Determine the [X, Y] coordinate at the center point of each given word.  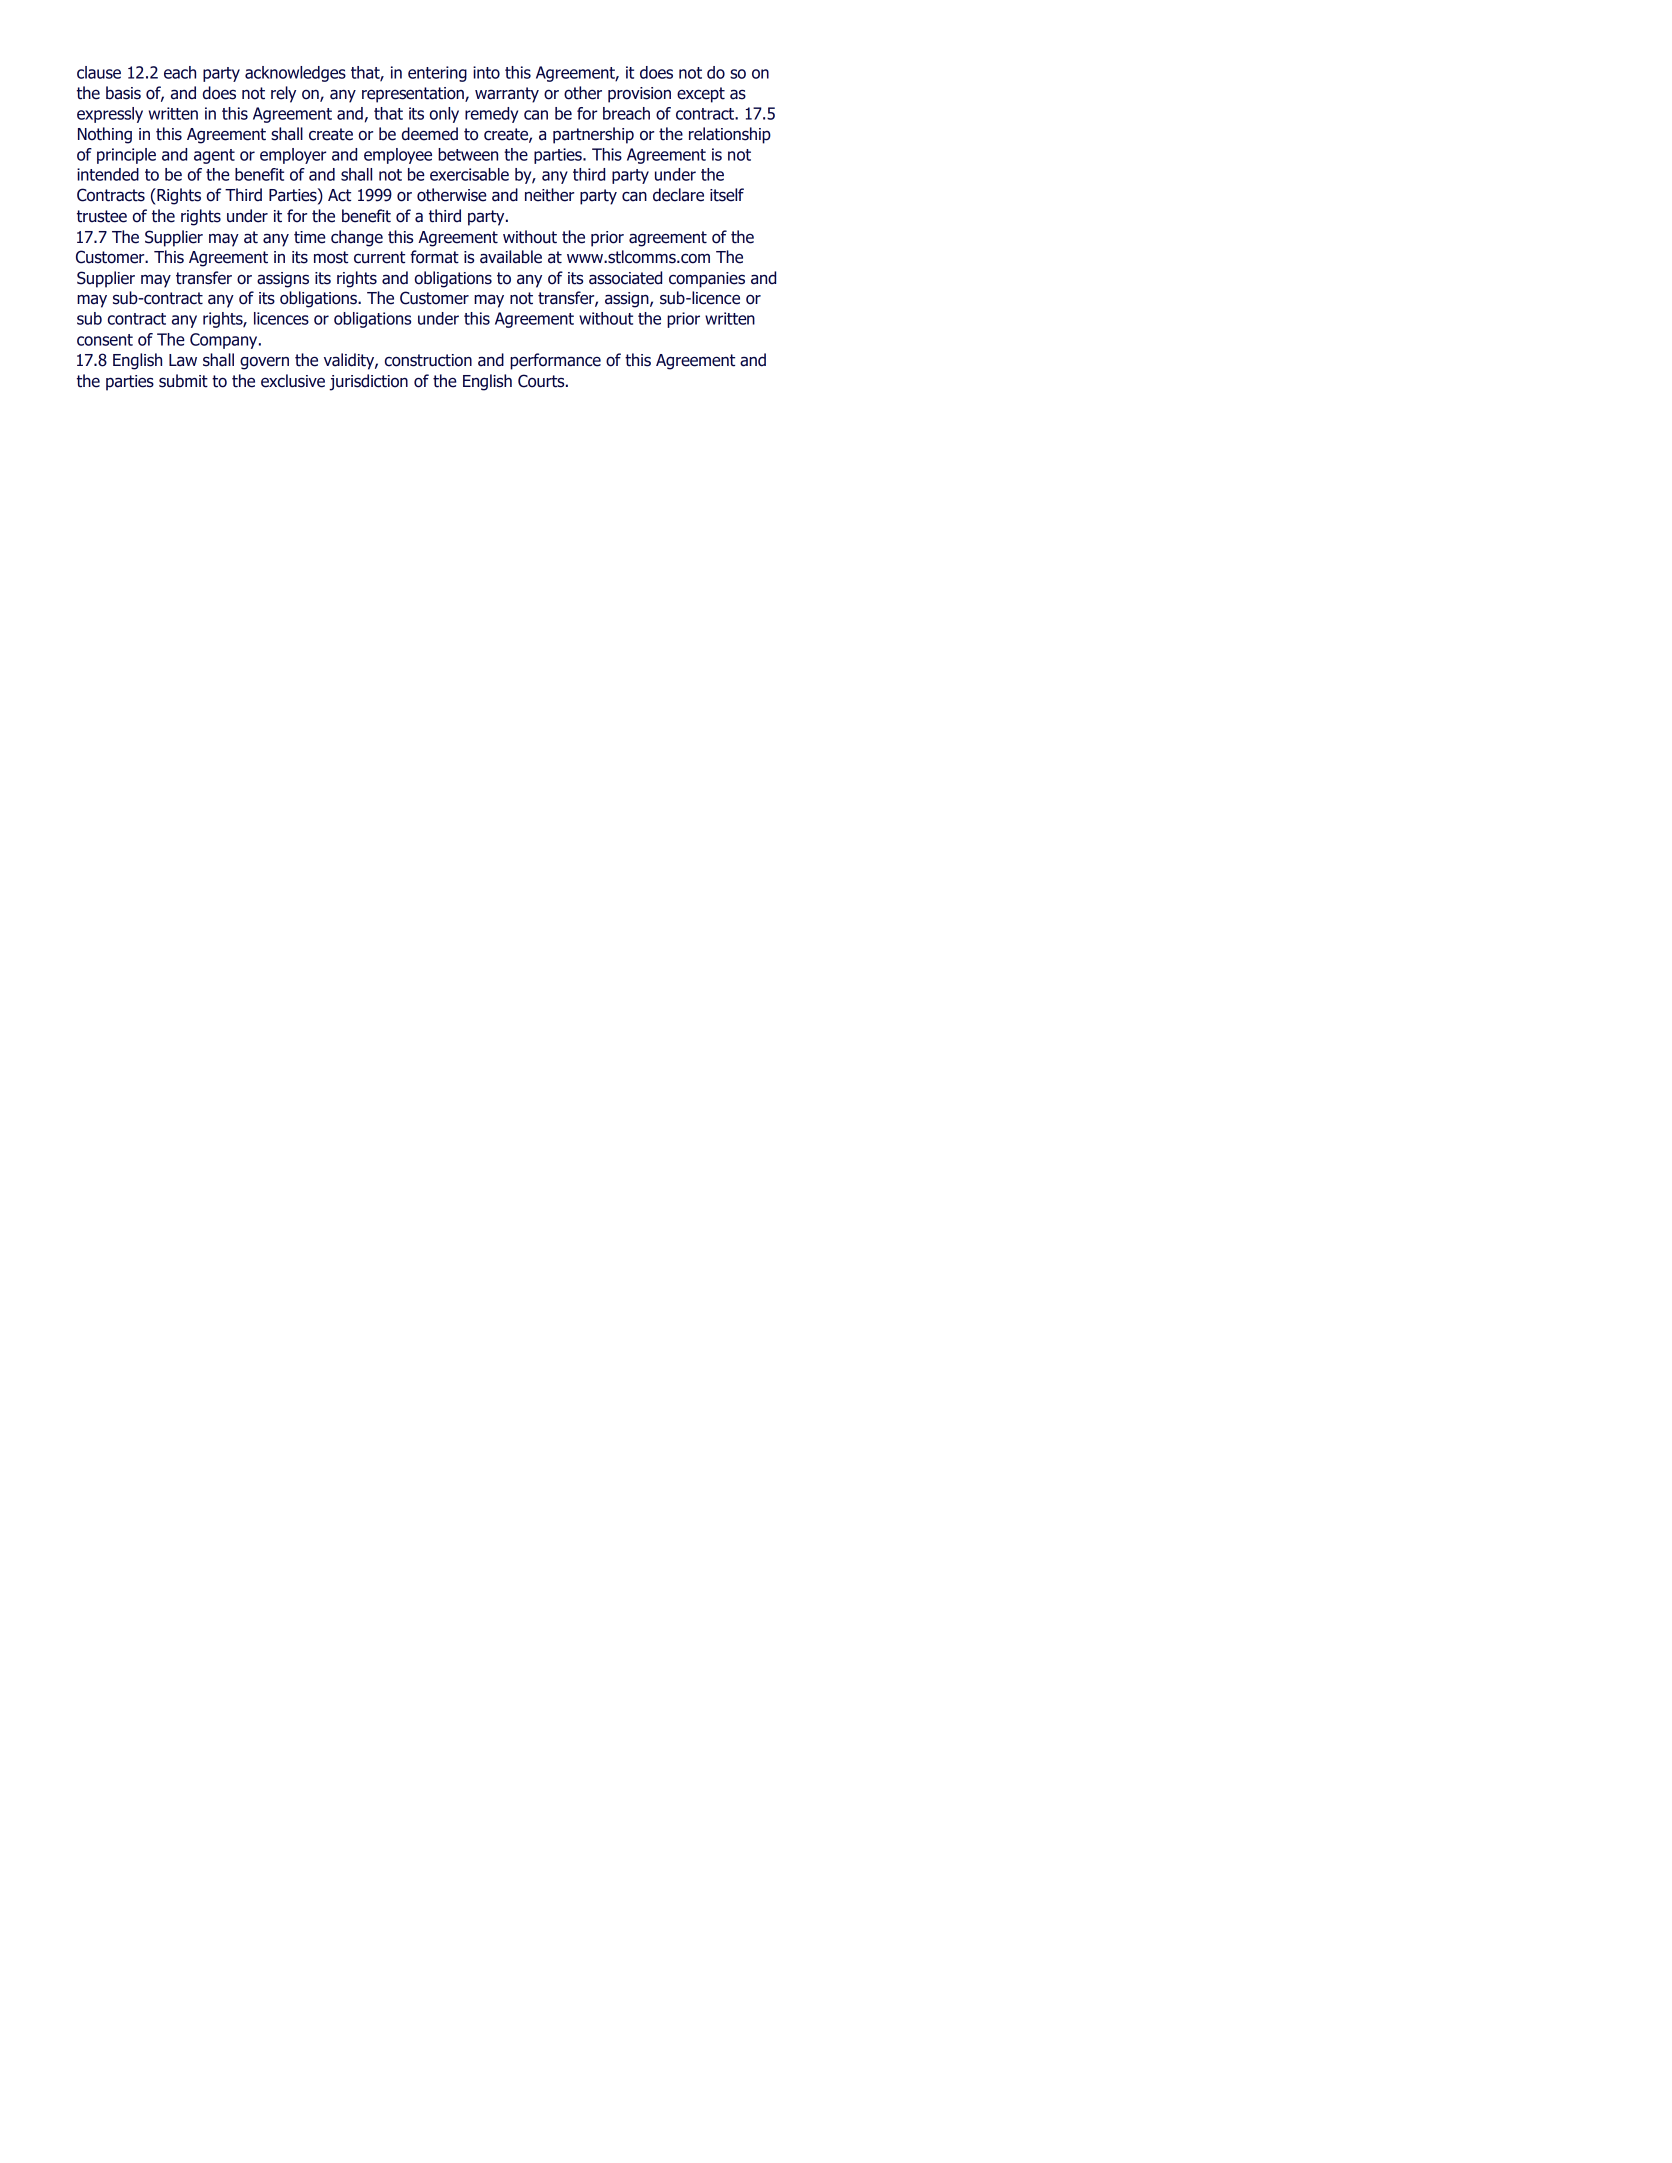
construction [428, 360]
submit [183, 381]
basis [123, 93]
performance [555, 361]
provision [639, 95]
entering [437, 74]
